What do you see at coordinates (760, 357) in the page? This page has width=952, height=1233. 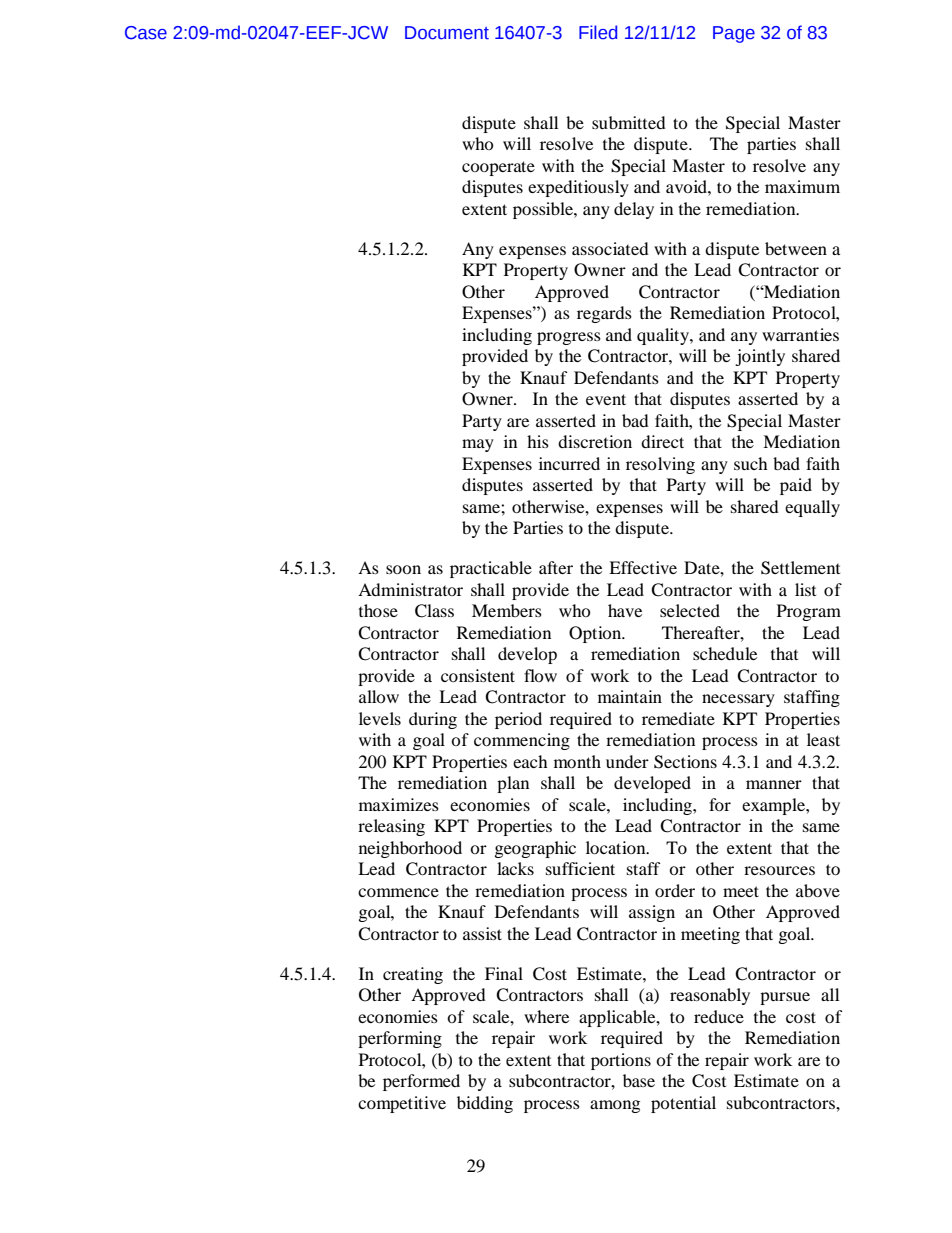 I see `jointly` at bounding box center [760, 357].
